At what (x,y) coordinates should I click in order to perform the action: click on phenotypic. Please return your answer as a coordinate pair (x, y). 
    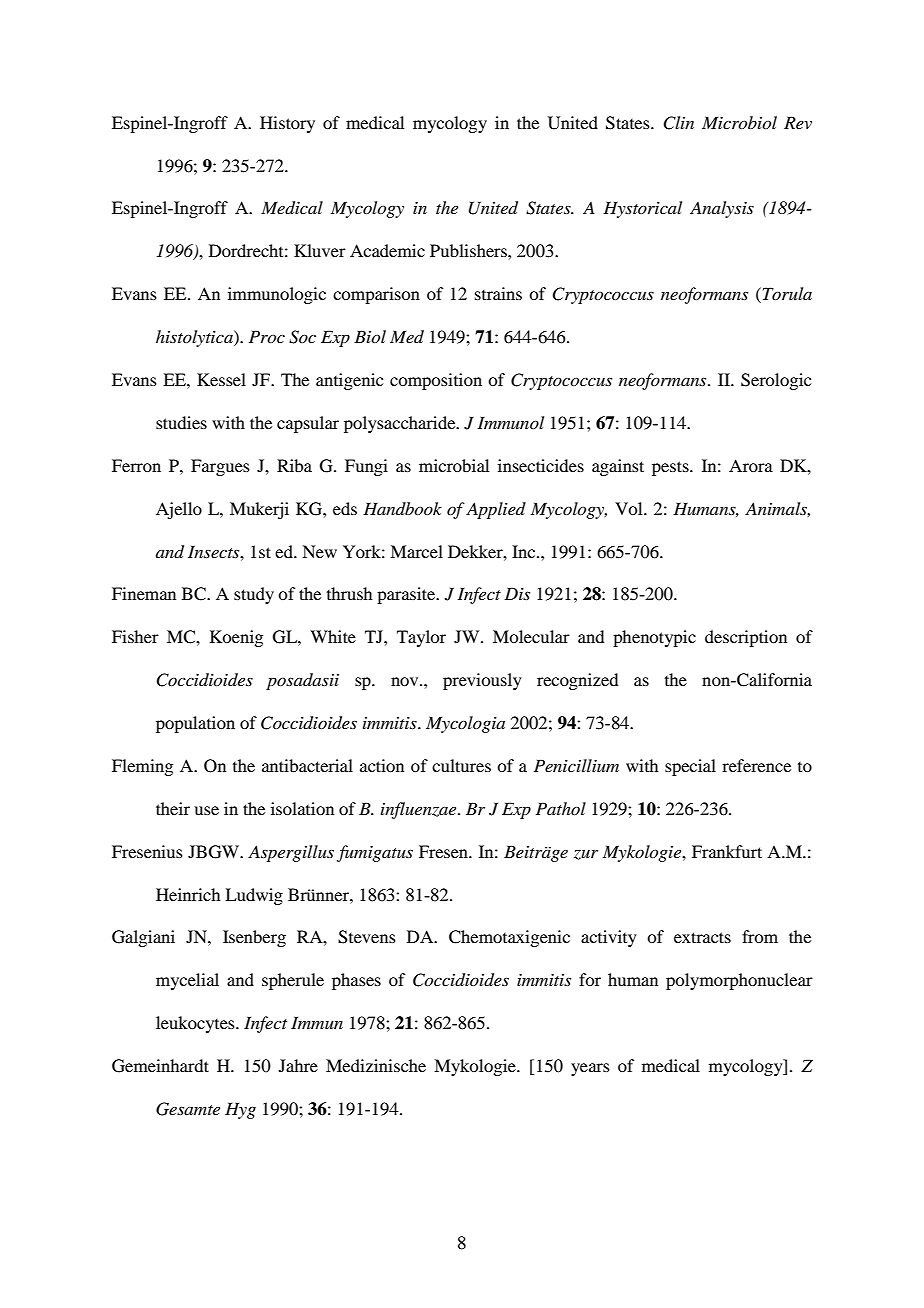
    Looking at the image, I should click on (654, 638).
